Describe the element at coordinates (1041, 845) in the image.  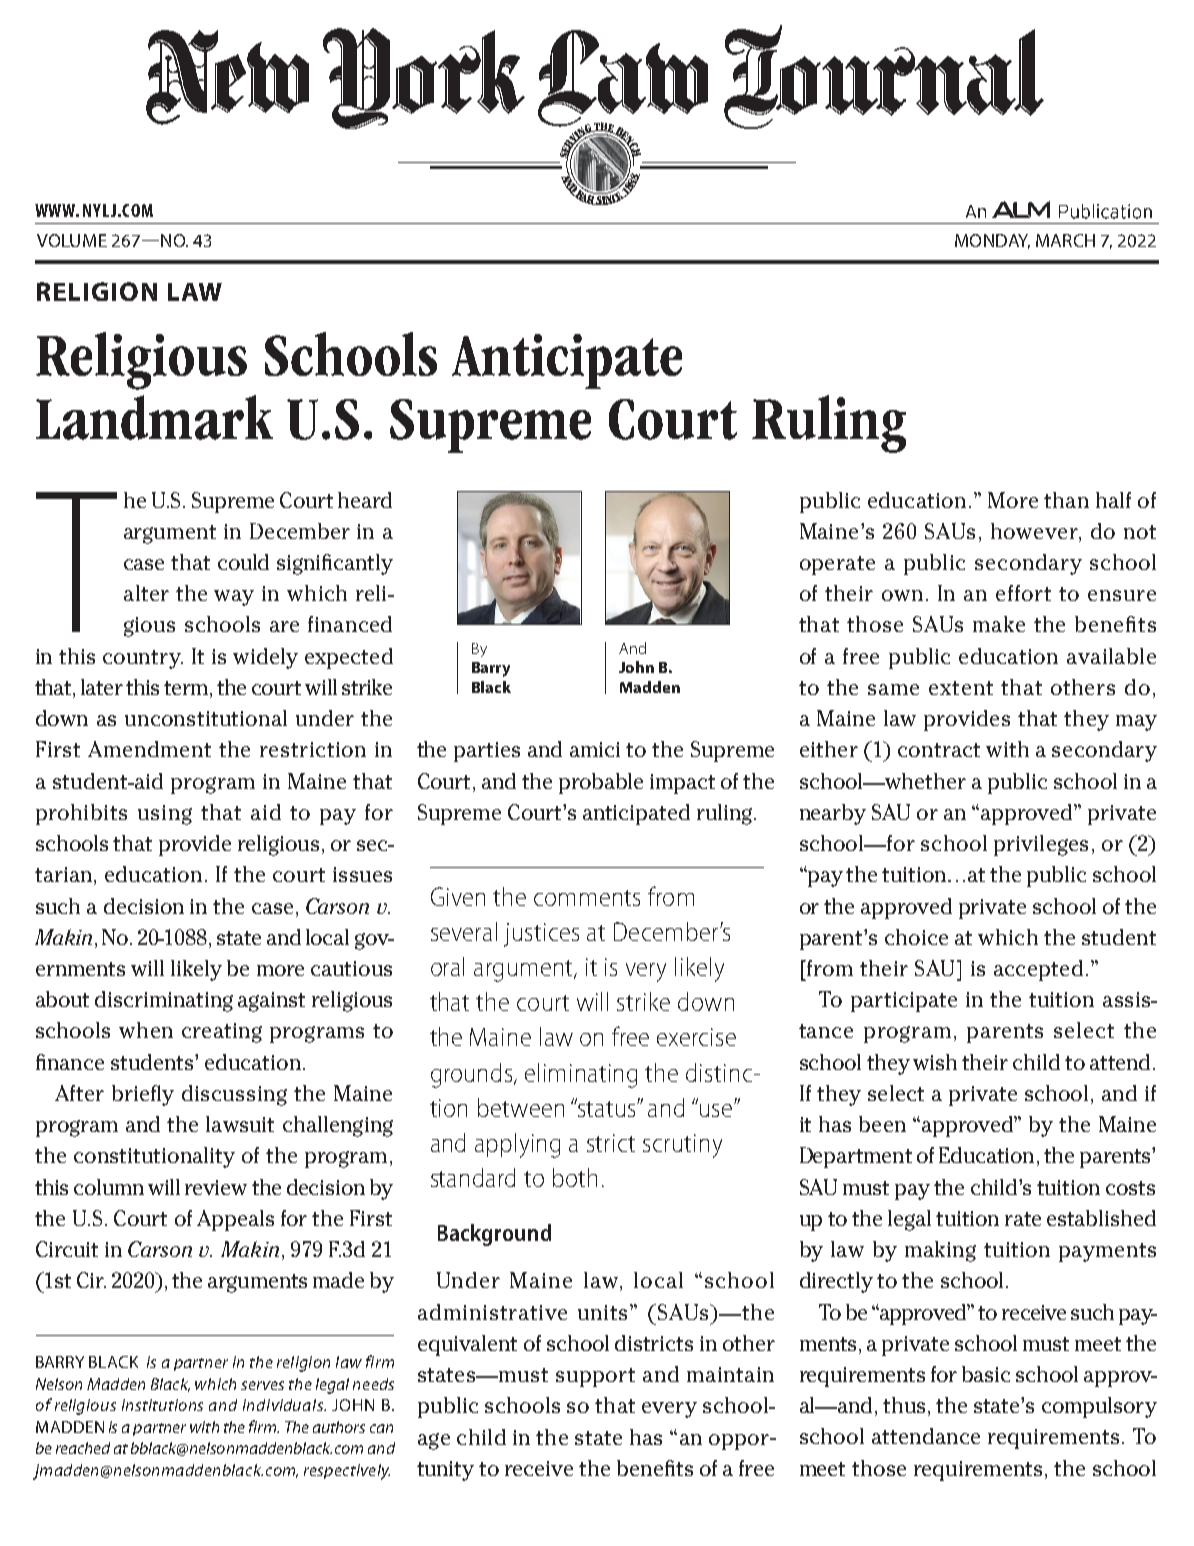
I see `privileges` at that location.
